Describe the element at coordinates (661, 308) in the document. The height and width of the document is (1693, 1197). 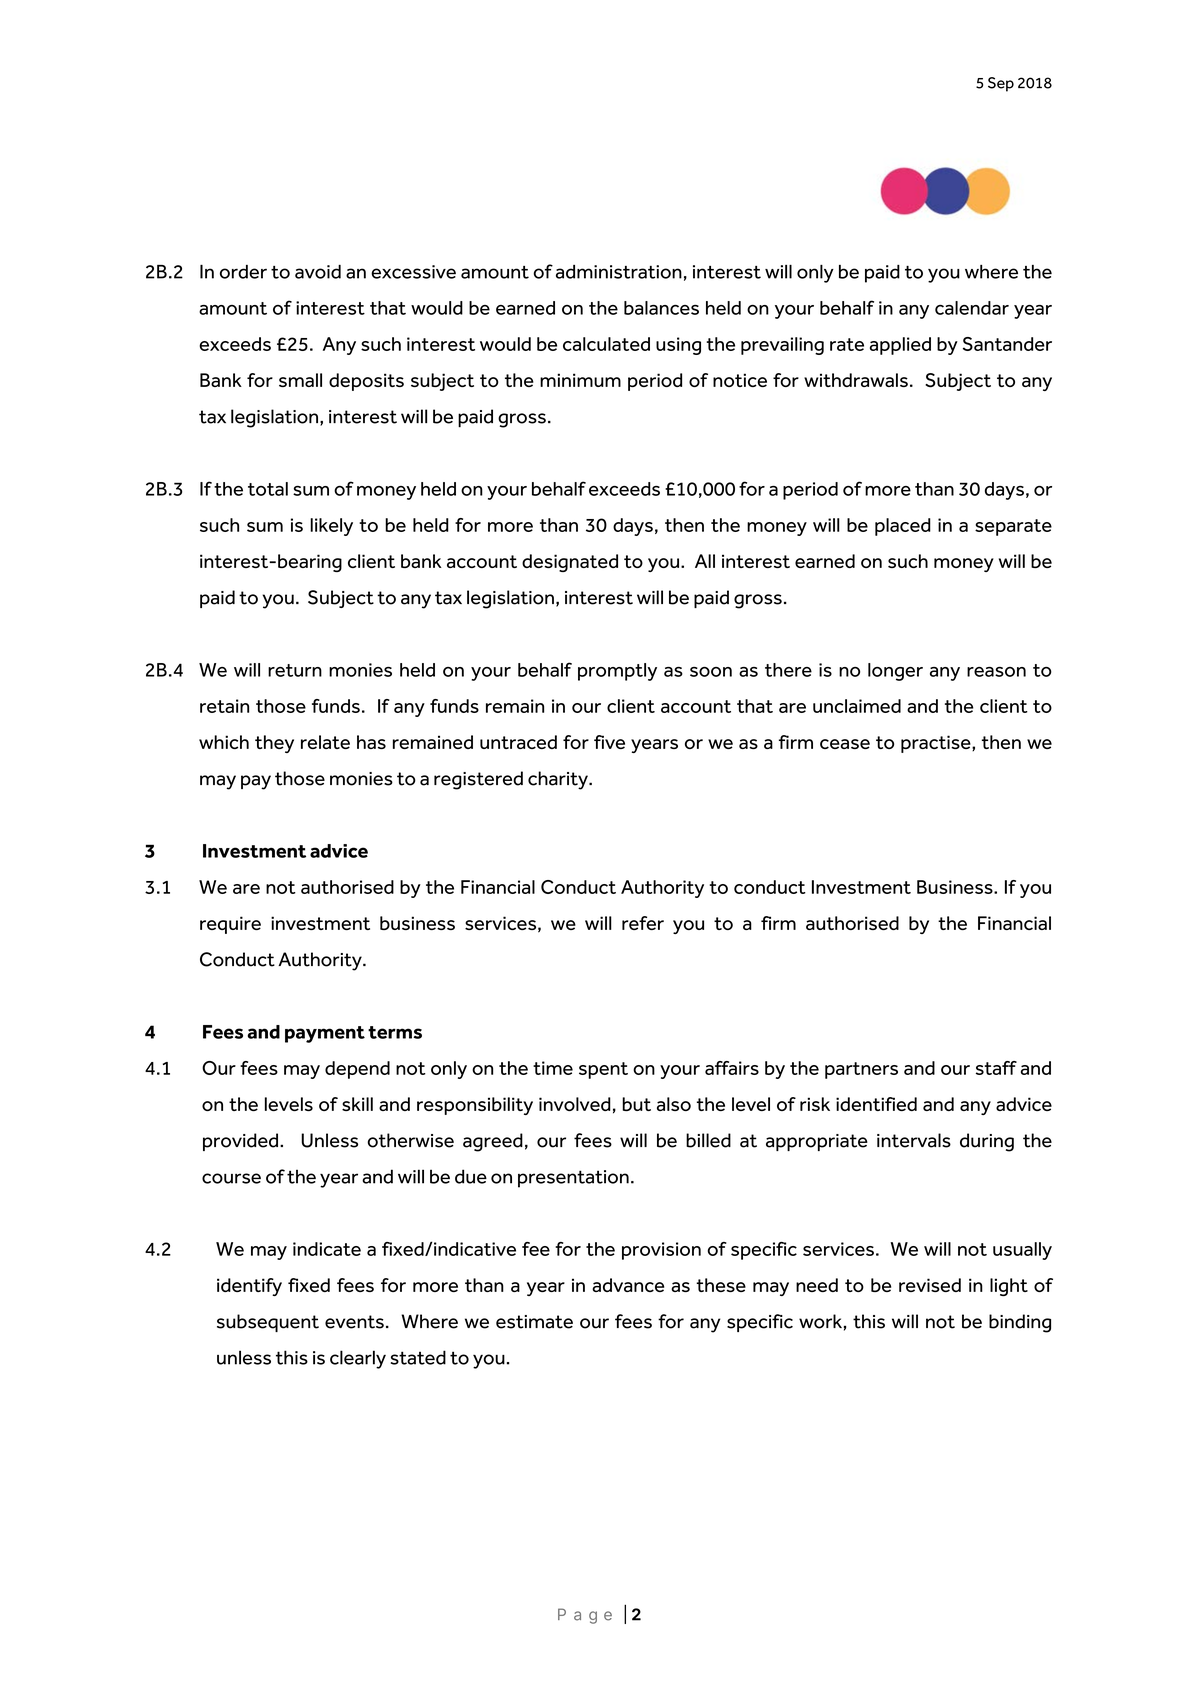
I see `balances` at that location.
